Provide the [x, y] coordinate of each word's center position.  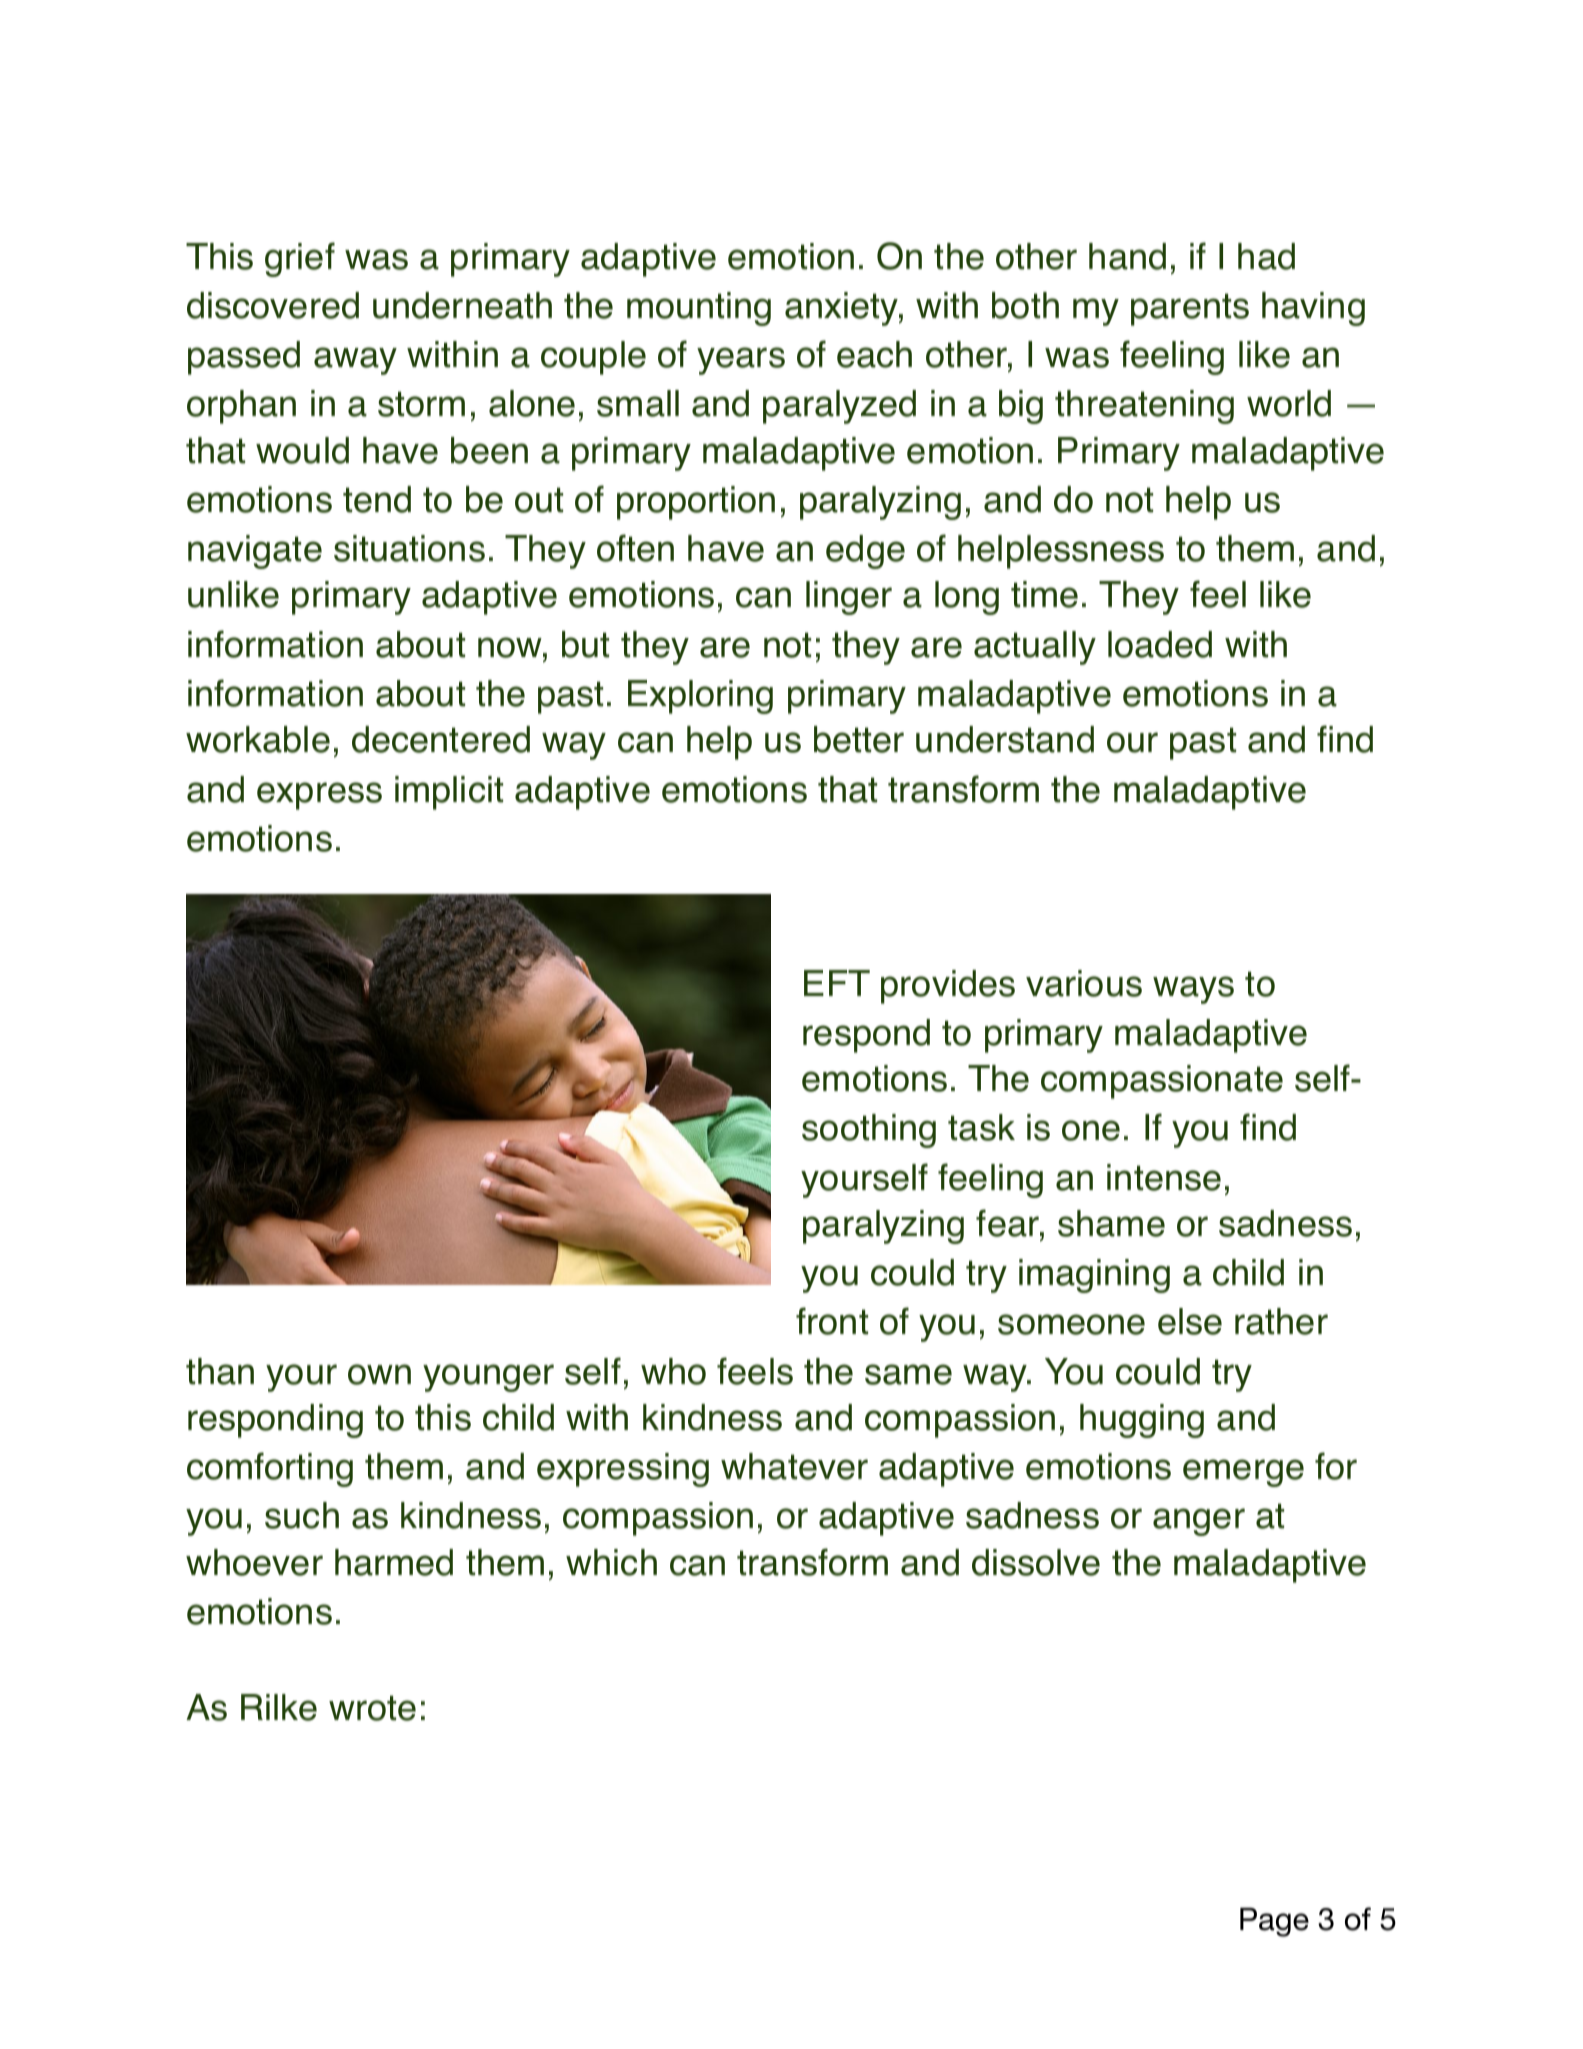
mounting [699, 309]
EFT [837, 983]
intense [1164, 1177]
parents [1190, 309]
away [355, 361]
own [379, 1374]
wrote [372, 1708]
